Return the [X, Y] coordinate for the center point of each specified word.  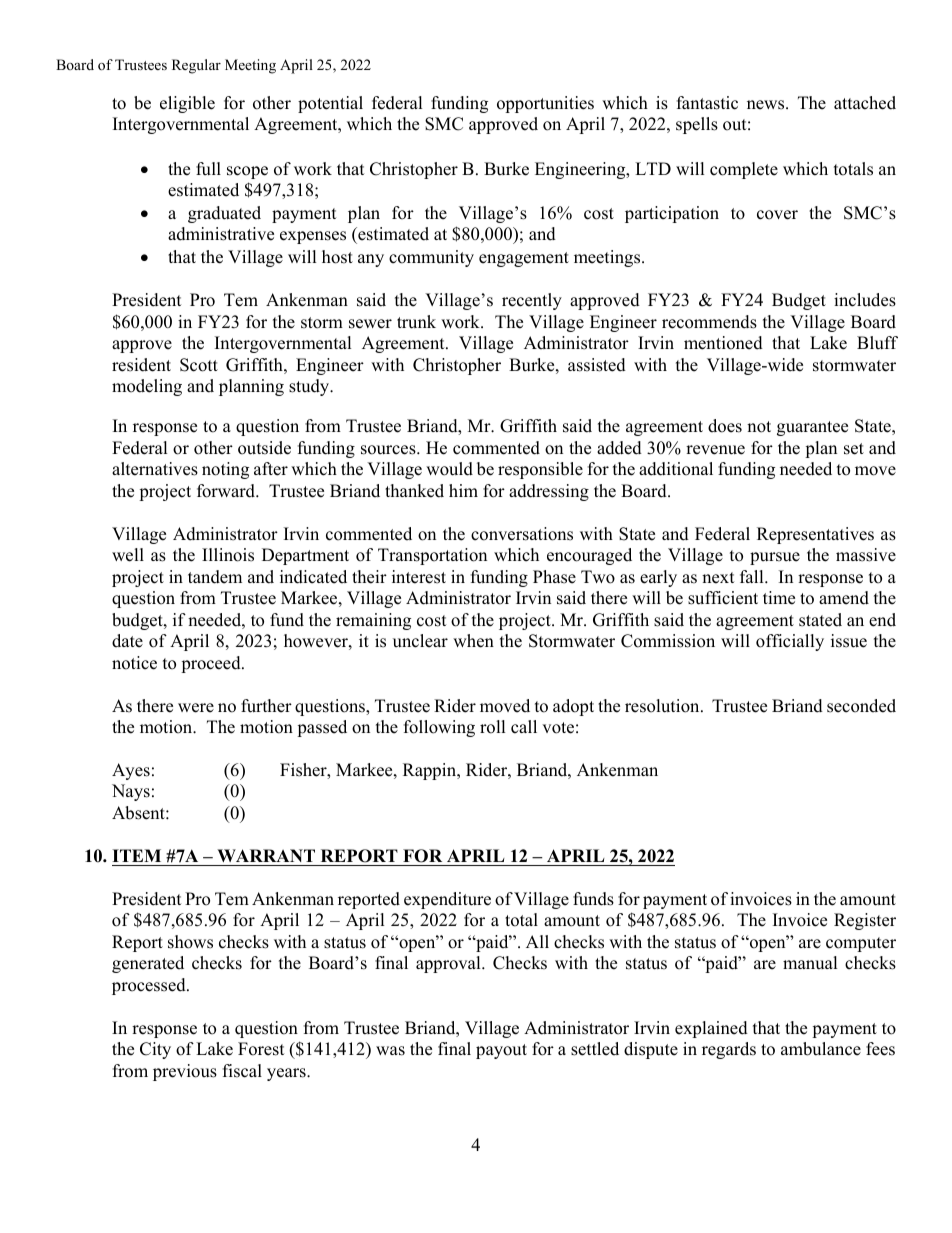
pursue [775, 558]
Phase [554, 577]
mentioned [723, 343]
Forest [261, 1049]
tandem [215, 577]
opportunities [545, 104]
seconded [861, 706]
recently [532, 301]
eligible [187, 104]
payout [501, 1051]
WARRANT [266, 855]
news [767, 105]
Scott [199, 365]
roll [493, 727]
